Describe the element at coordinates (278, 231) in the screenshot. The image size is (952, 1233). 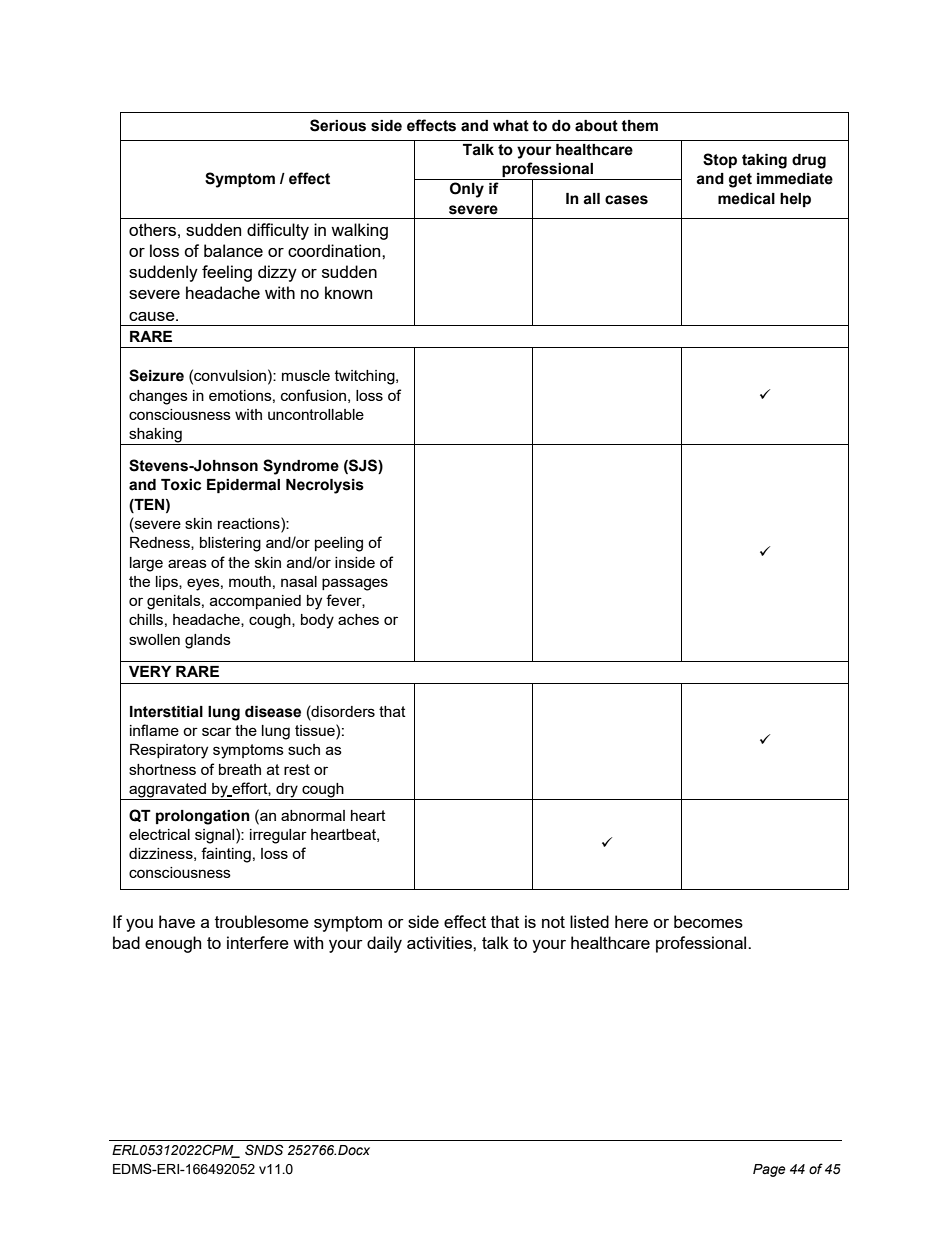
I see `difficulty` at that location.
